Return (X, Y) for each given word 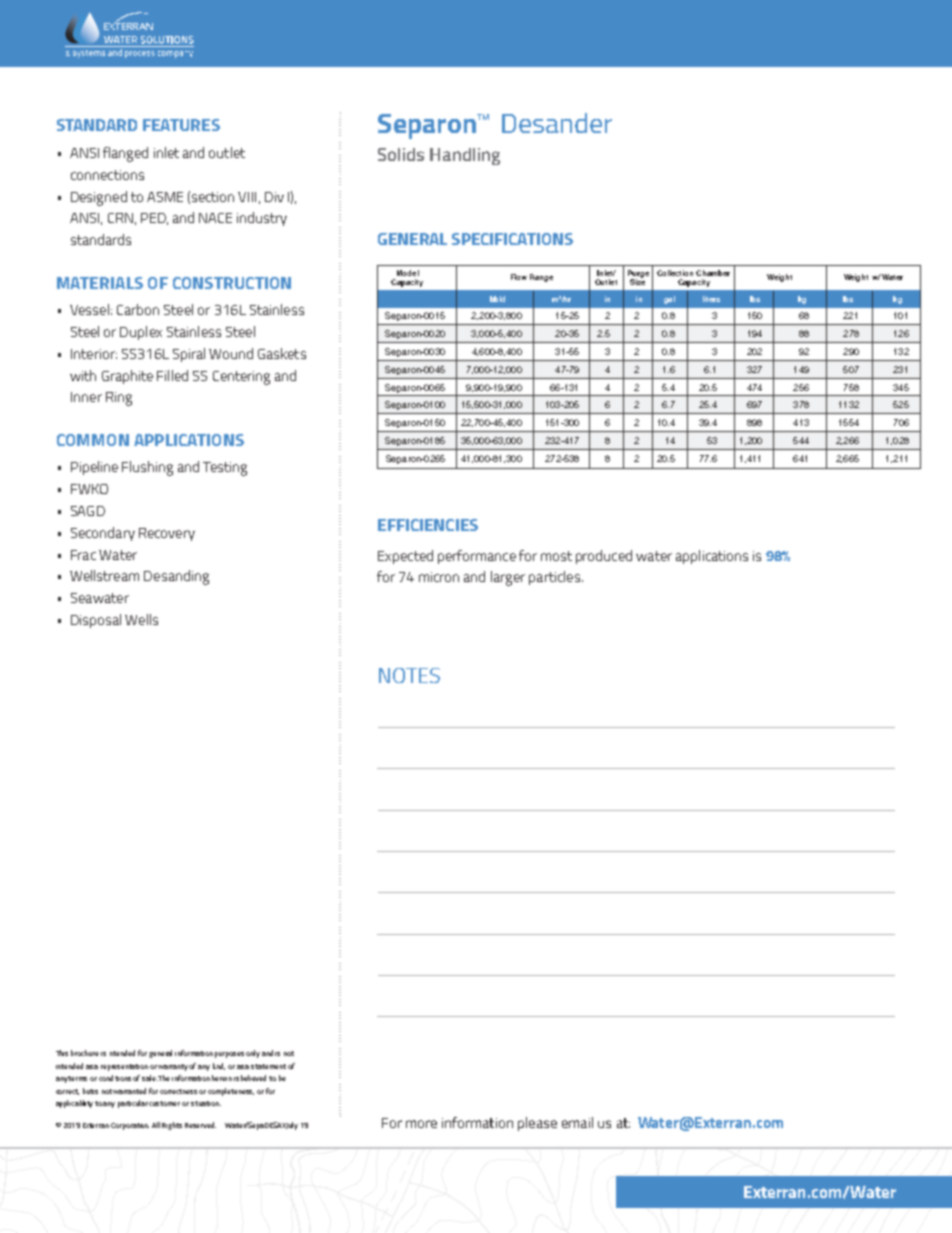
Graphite (127, 377)
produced (604, 557)
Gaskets (282, 353)
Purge (638, 275)
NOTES (409, 675)
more (421, 1124)
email (577, 1122)
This (62, 1053)
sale (150, 1078)
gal (669, 300)
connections (107, 175)
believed (253, 1078)
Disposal (96, 621)
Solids (401, 154)
